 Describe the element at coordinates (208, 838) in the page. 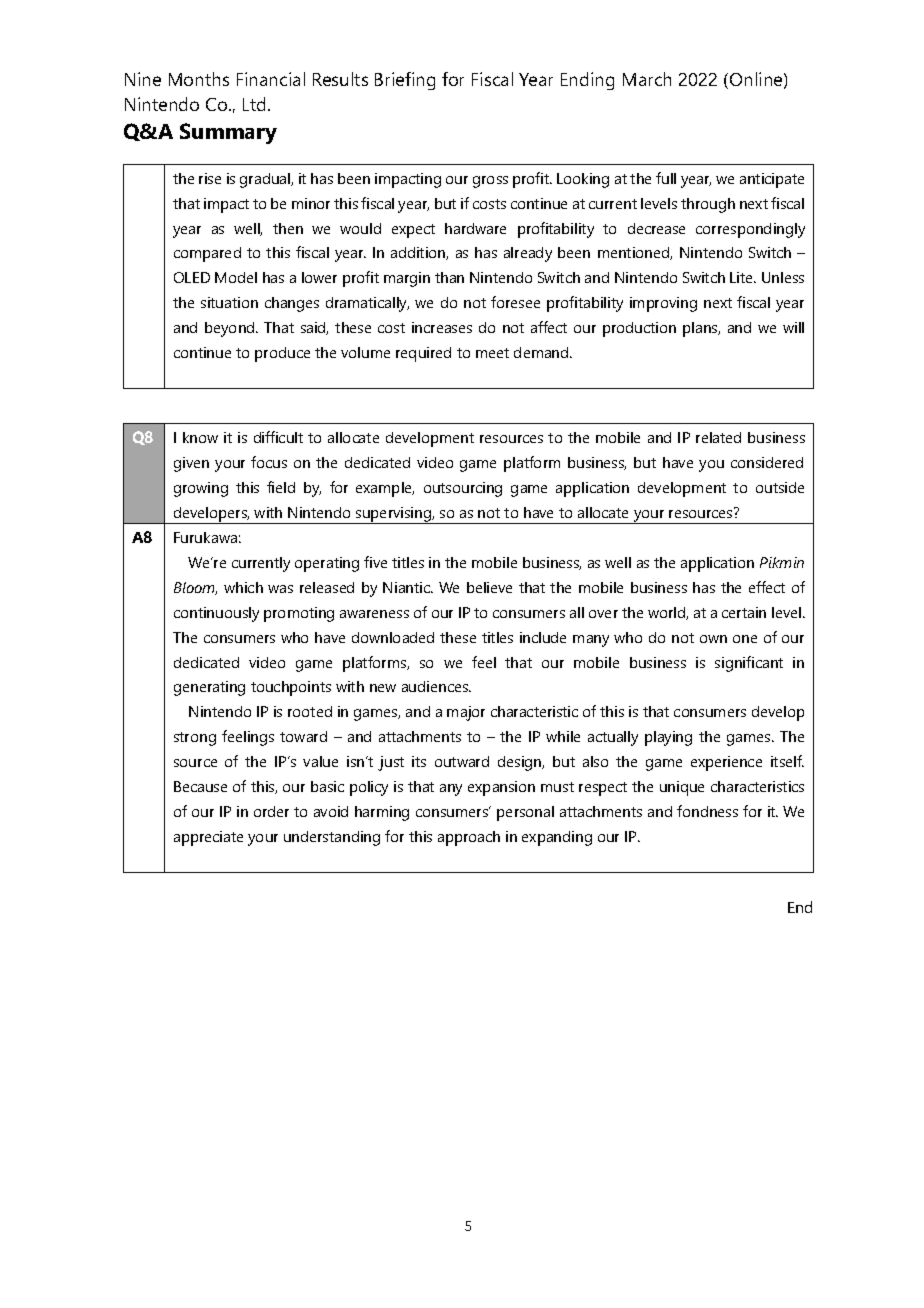

I see `appreciate` at that location.
